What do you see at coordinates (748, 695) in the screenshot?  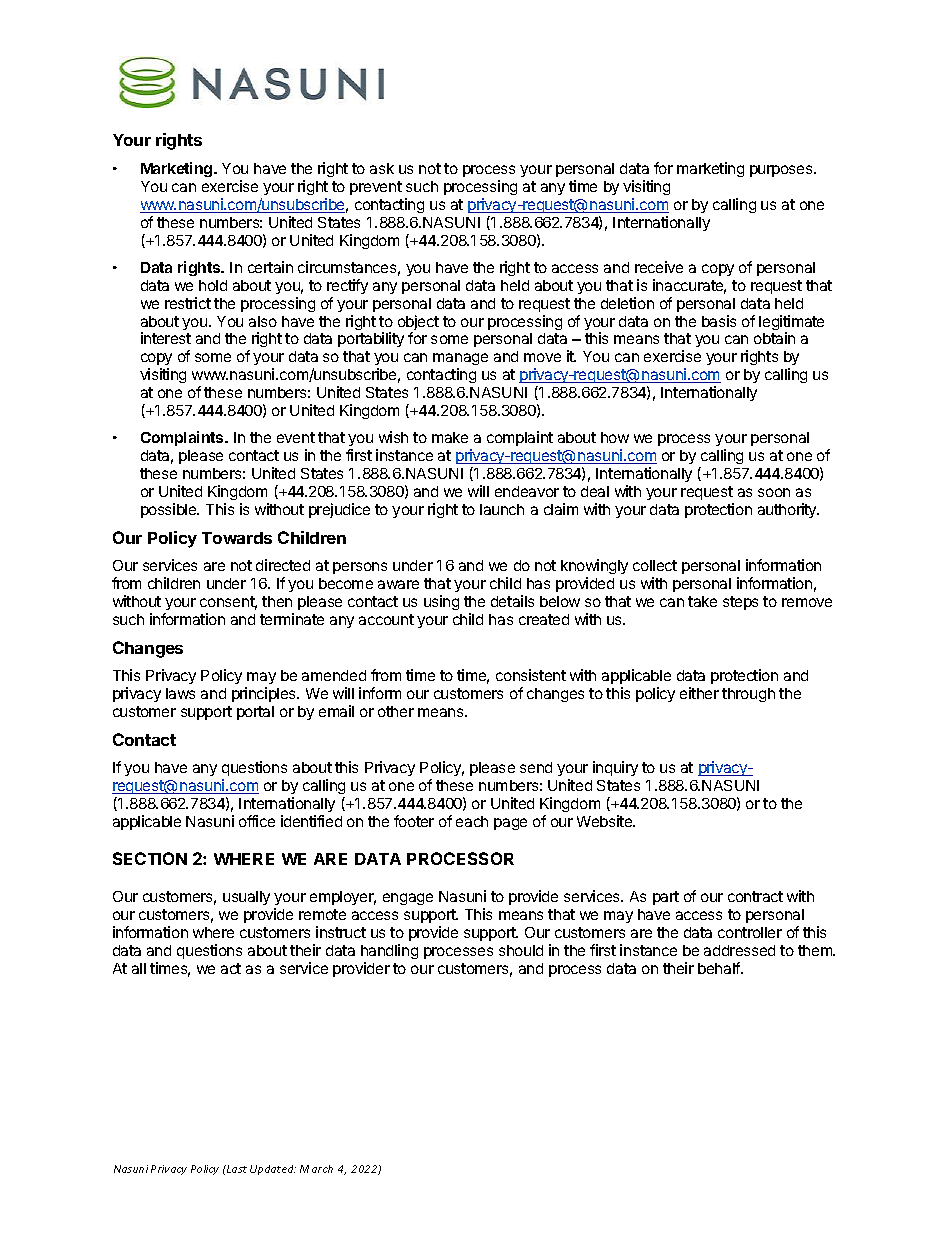 I see `through` at bounding box center [748, 695].
